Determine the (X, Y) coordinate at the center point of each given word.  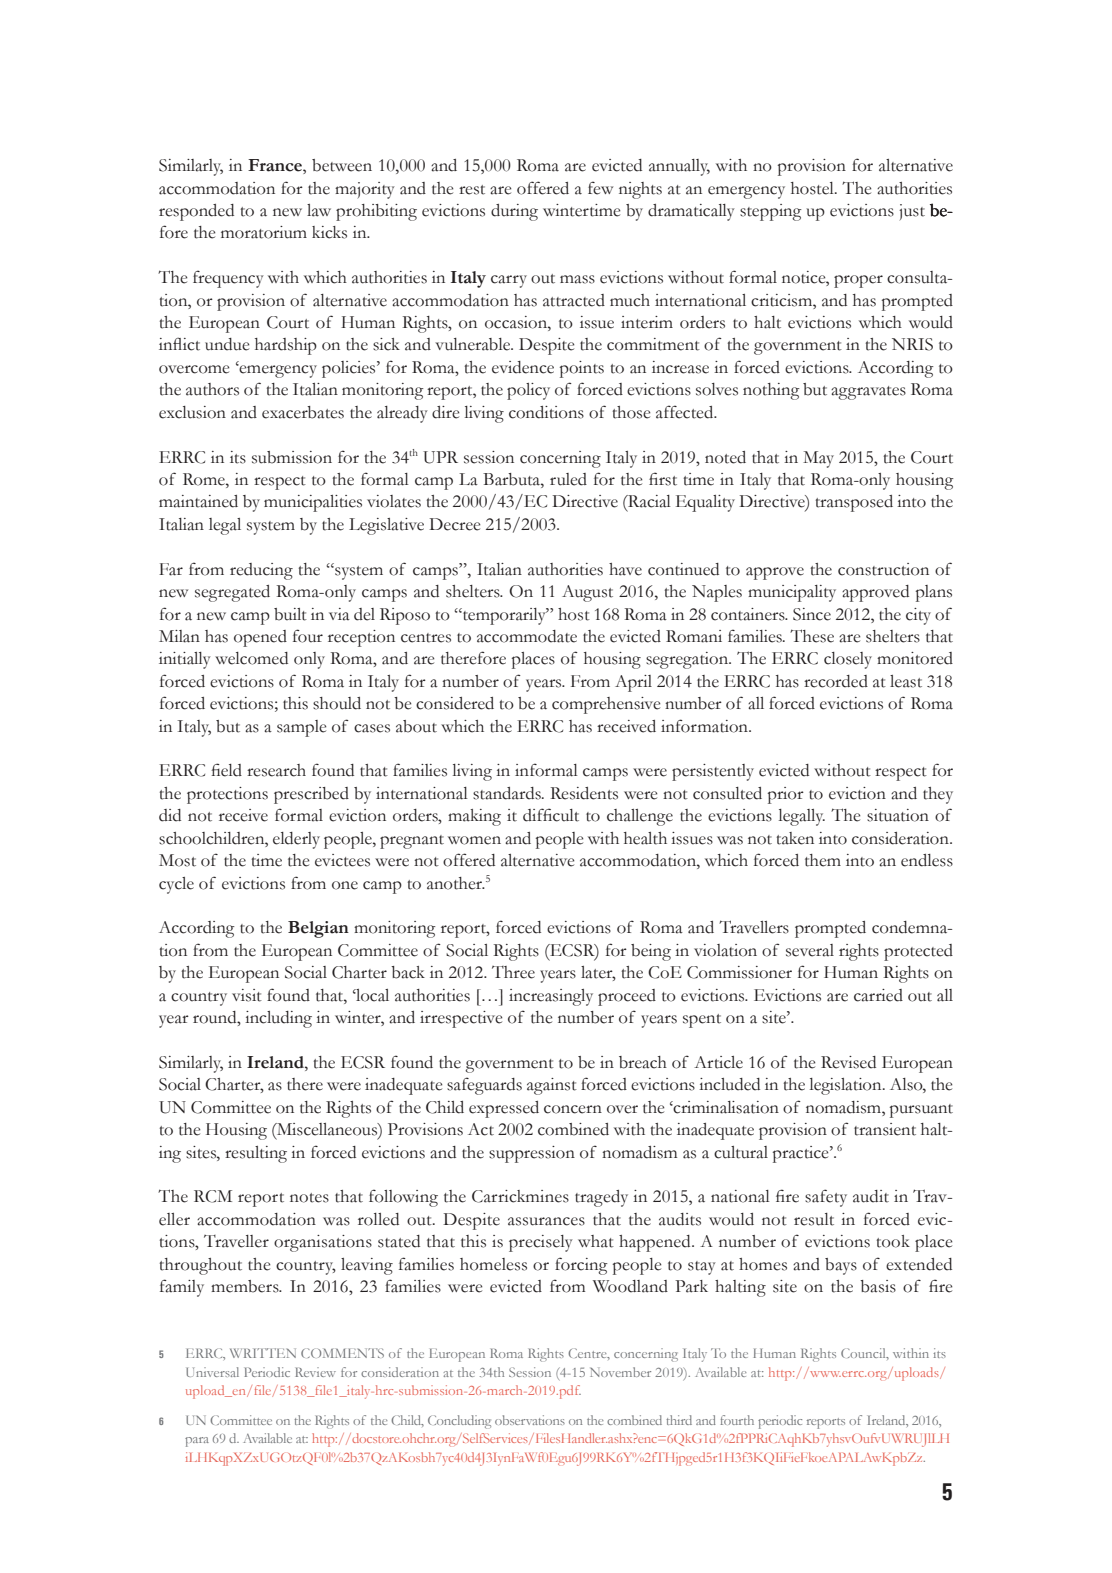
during (514, 212)
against (552, 1086)
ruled (568, 479)
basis (878, 1286)
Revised (848, 1062)
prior (786, 795)
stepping (771, 212)
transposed (854, 503)
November (620, 1372)
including (278, 1019)
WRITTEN (263, 1353)
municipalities (313, 503)
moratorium (264, 232)
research (276, 770)
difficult (551, 815)
